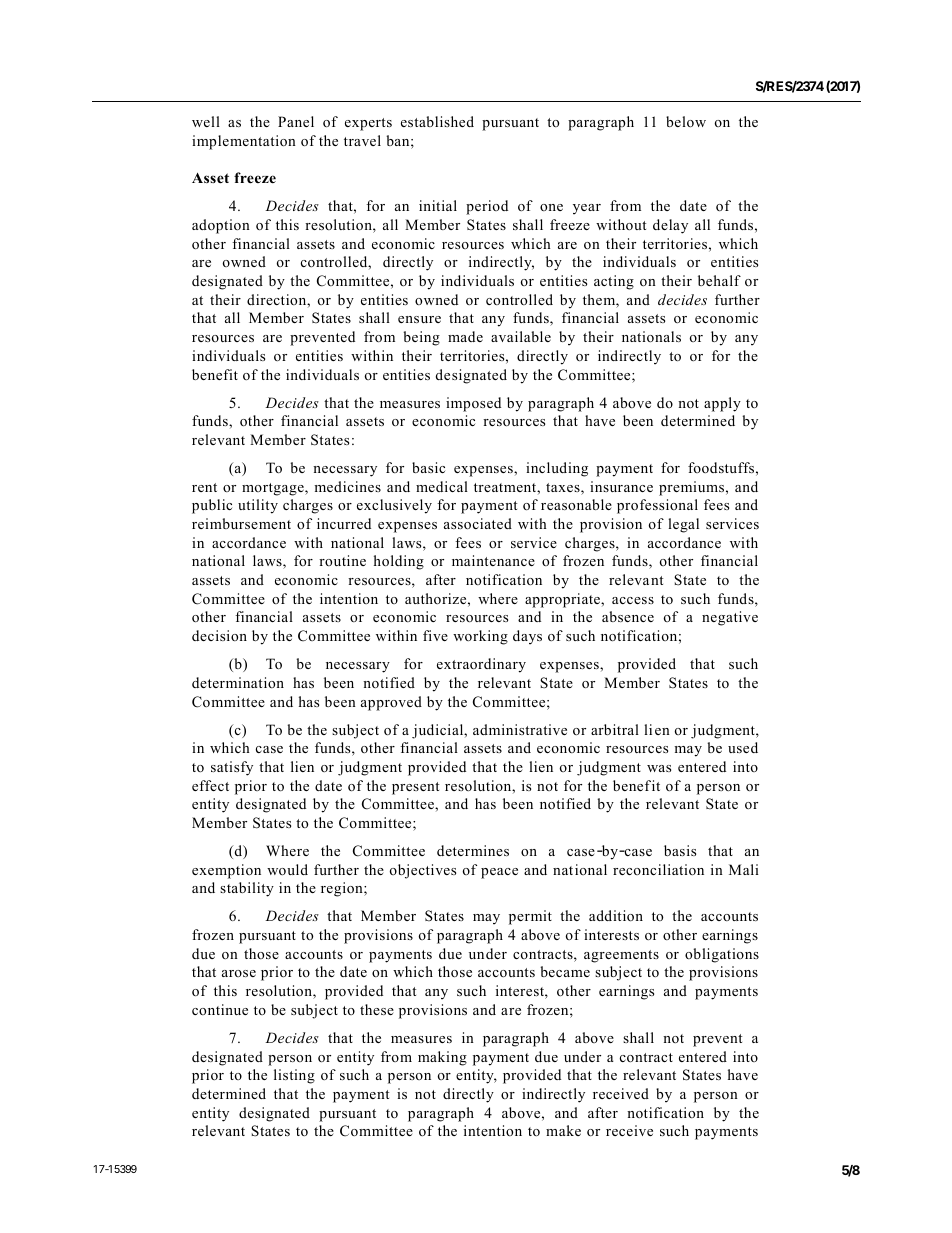  I want to click on make, so click(563, 1130).
